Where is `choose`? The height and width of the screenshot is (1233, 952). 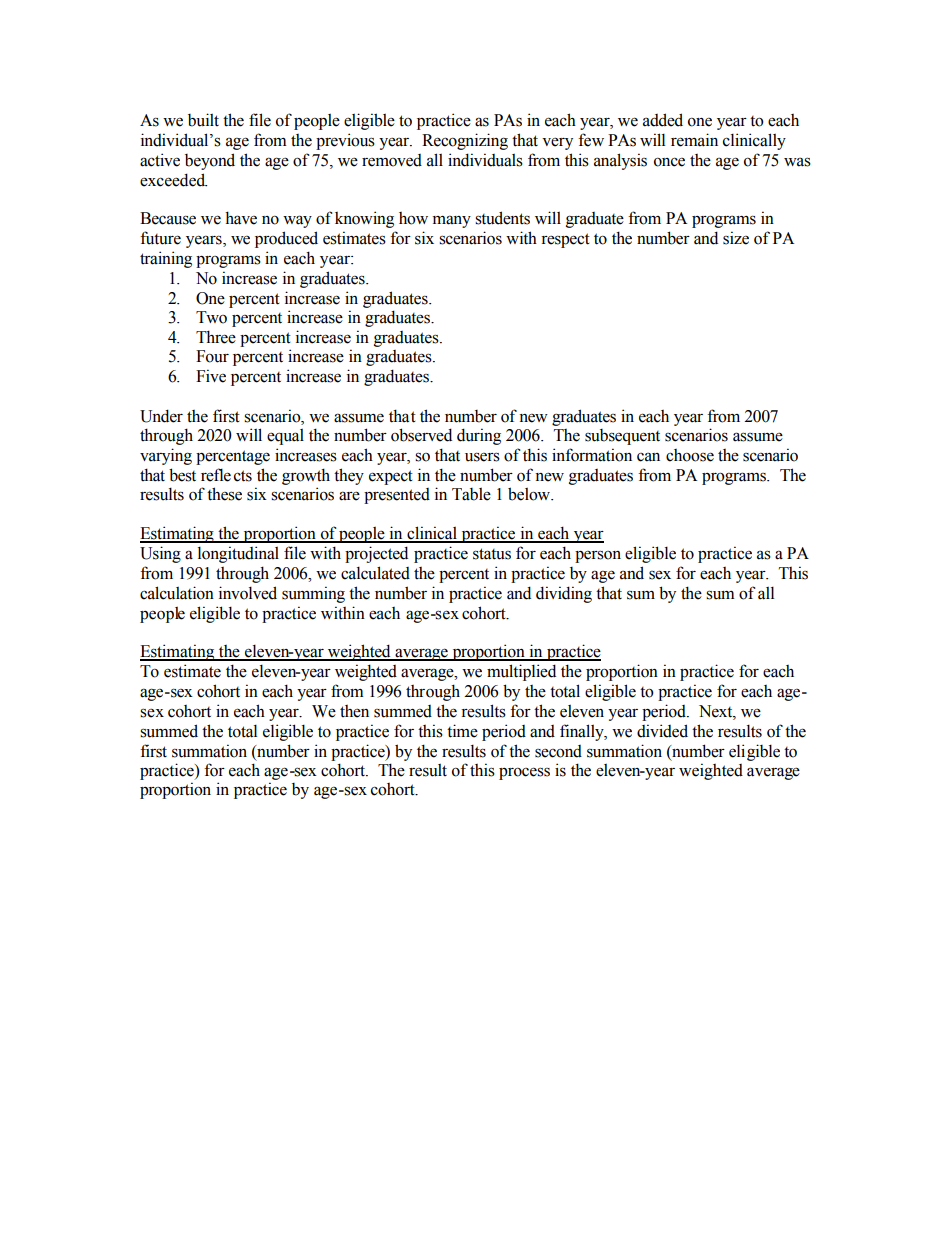 choose is located at coordinates (690, 455).
